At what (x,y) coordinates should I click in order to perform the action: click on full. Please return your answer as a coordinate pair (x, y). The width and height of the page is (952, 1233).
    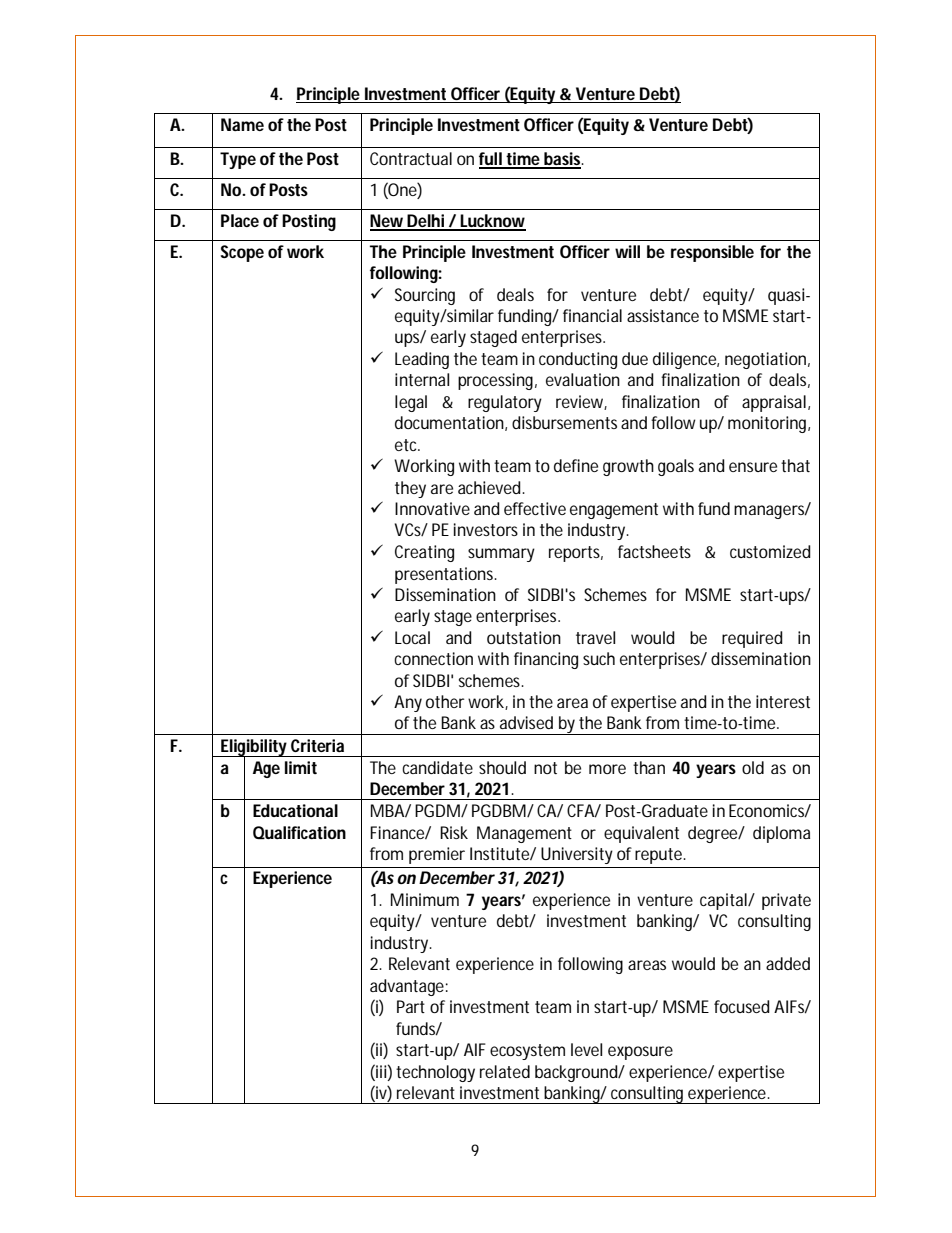
    Looking at the image, I should click on (491, 160).
